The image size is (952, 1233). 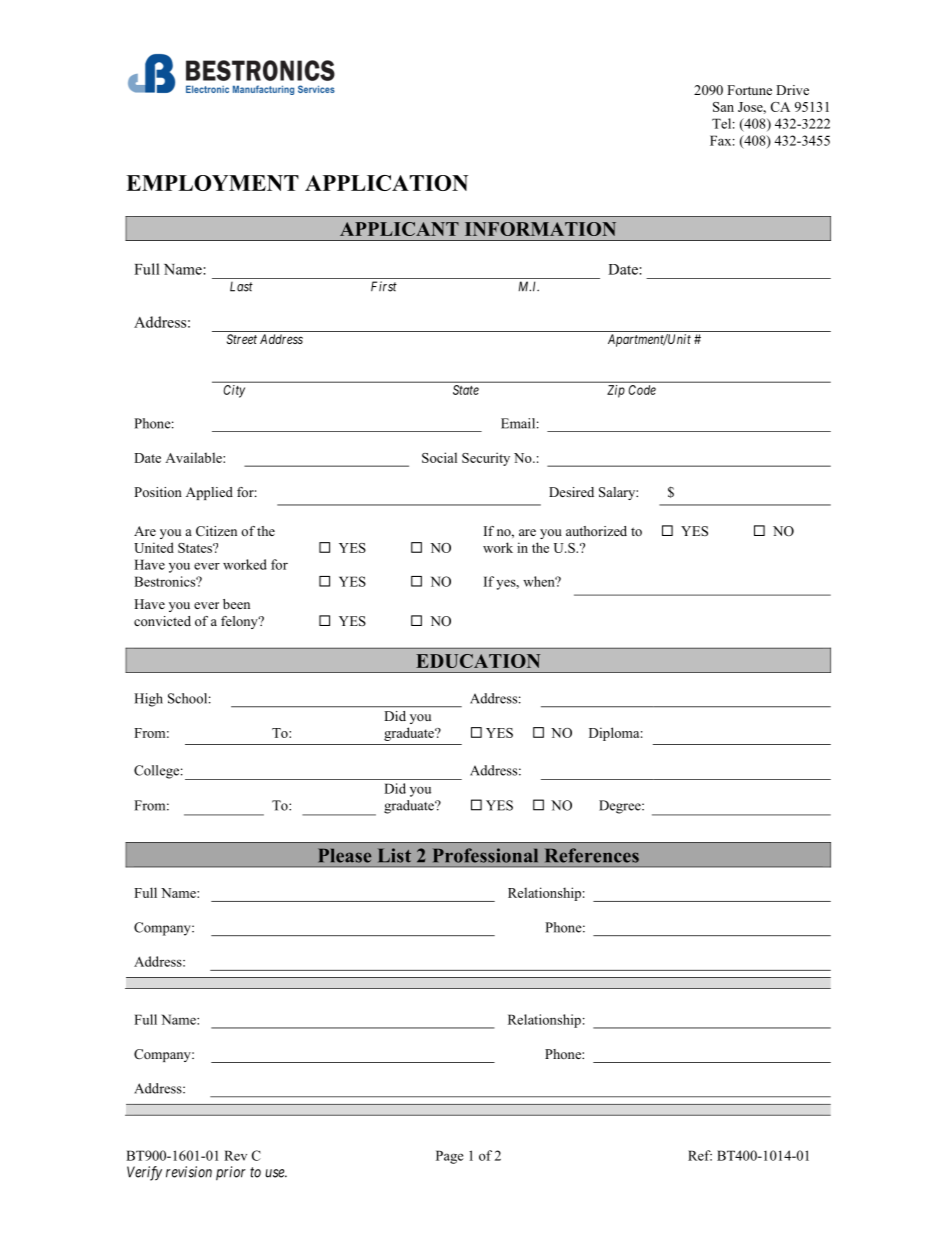 I want to click on Please, so click(x=344, y=855).
